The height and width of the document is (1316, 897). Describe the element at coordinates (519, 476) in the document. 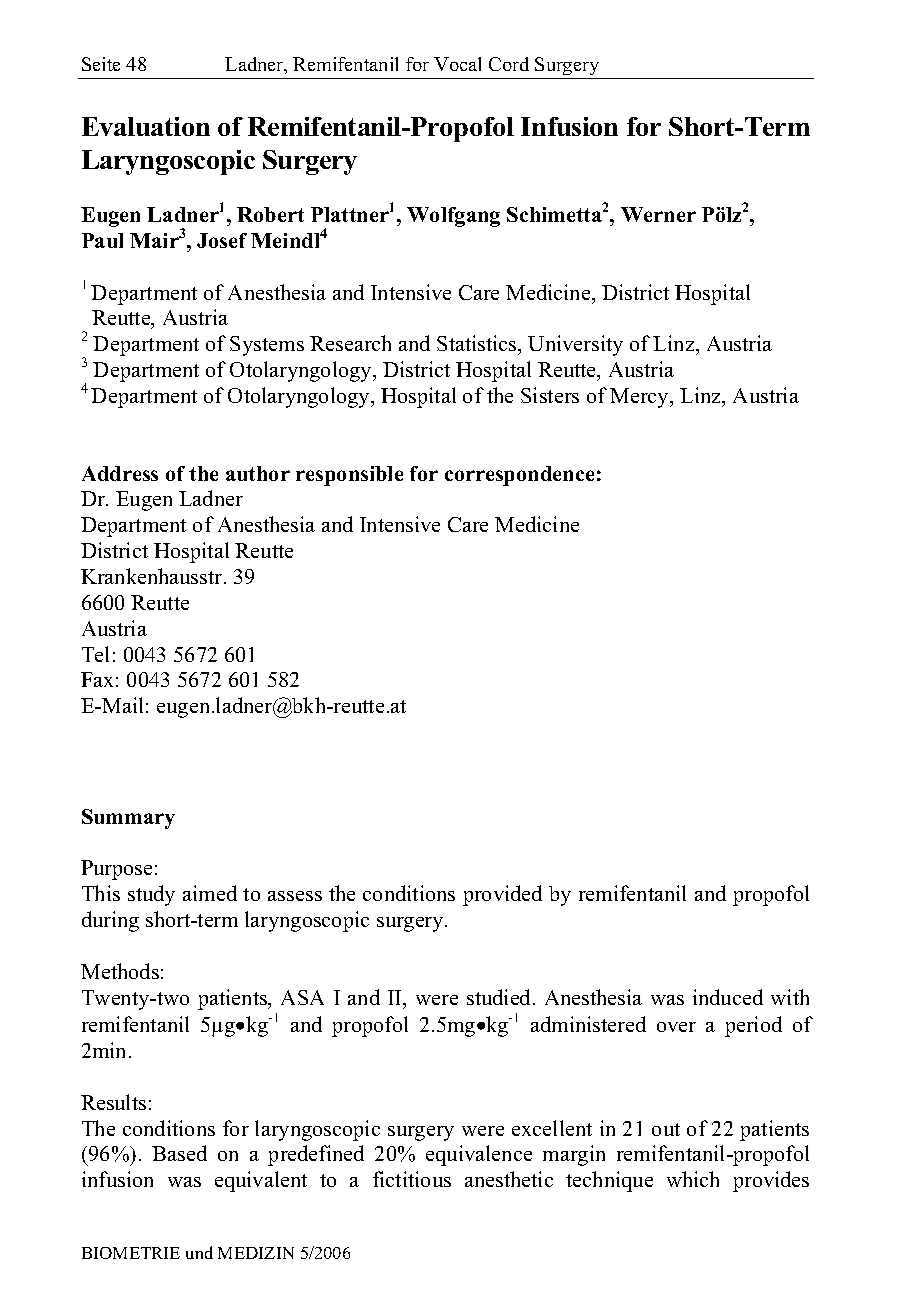

I see `correspondence` at that location.
